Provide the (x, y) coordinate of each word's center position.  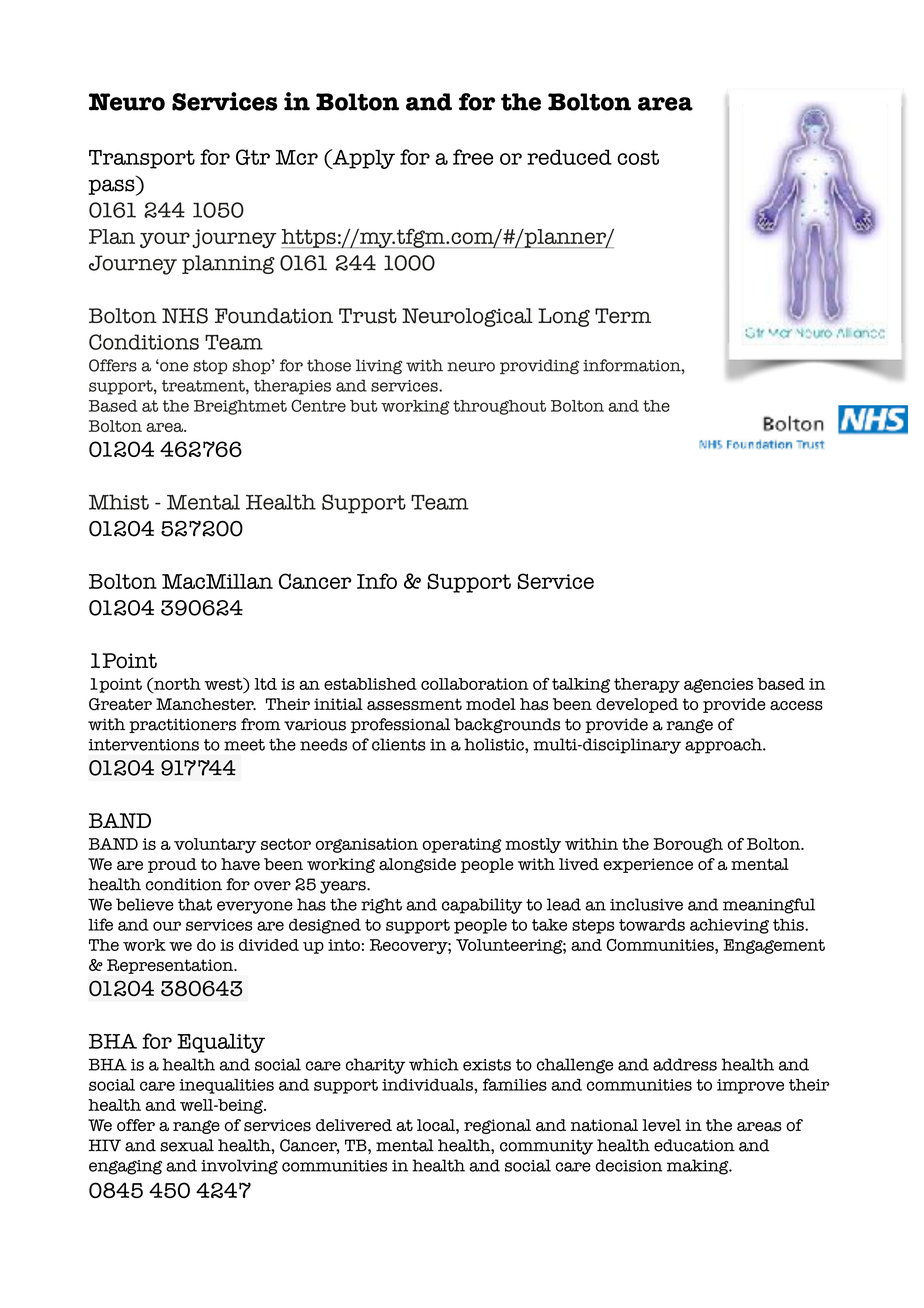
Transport (142, 159)
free (473, 157)
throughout (499, 407)
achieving (729, 926)
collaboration (474, 684)
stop (210, 367)
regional (497, 1126)
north (176, 683)
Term (623, 316)
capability (482, 906)
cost (638, 157)
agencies (718, 685)
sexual (187, 1145)
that (195, 904)
